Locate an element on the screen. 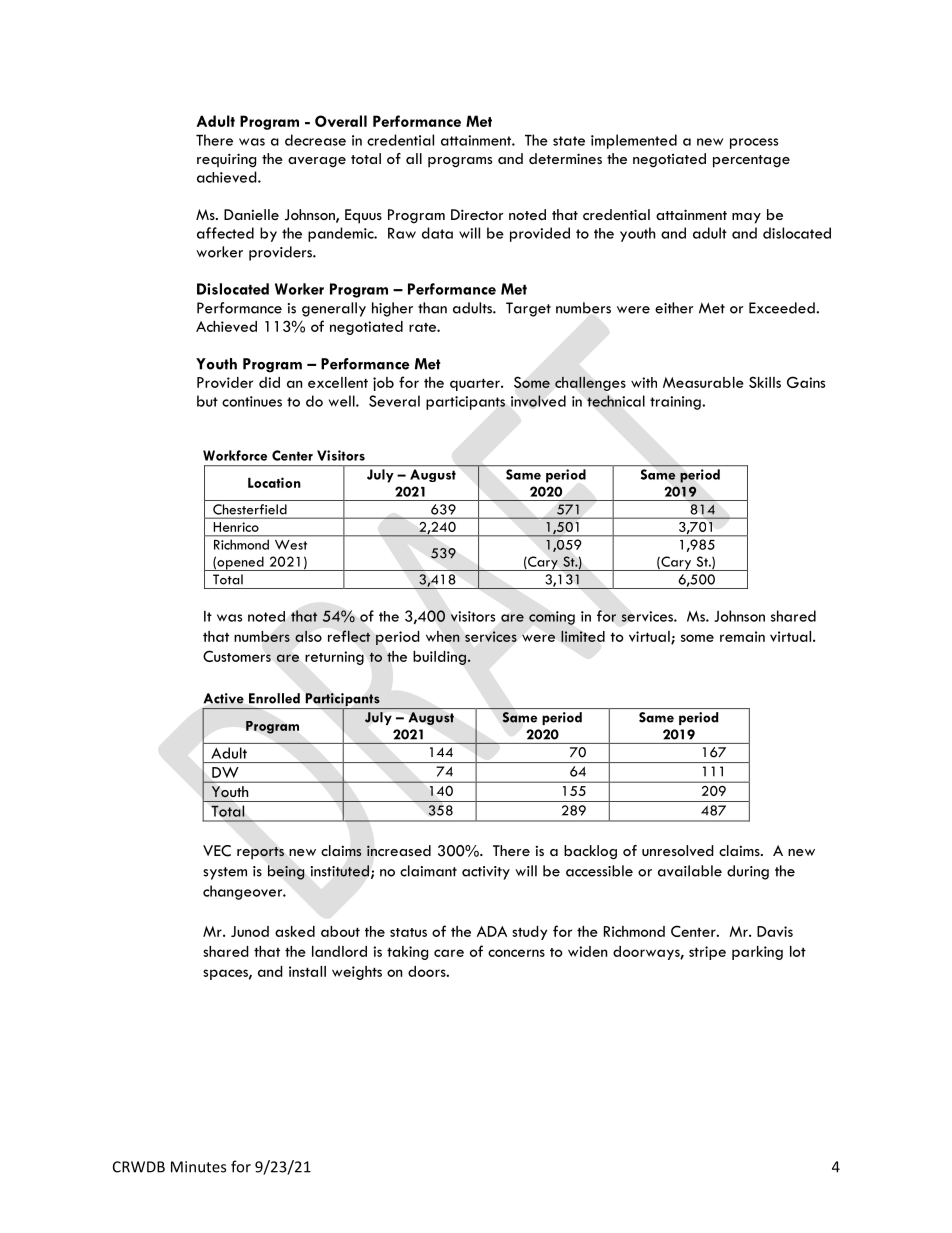 The width and height of the screenshot is (952, 1233). percentage is located at coordinates (751, 161).
